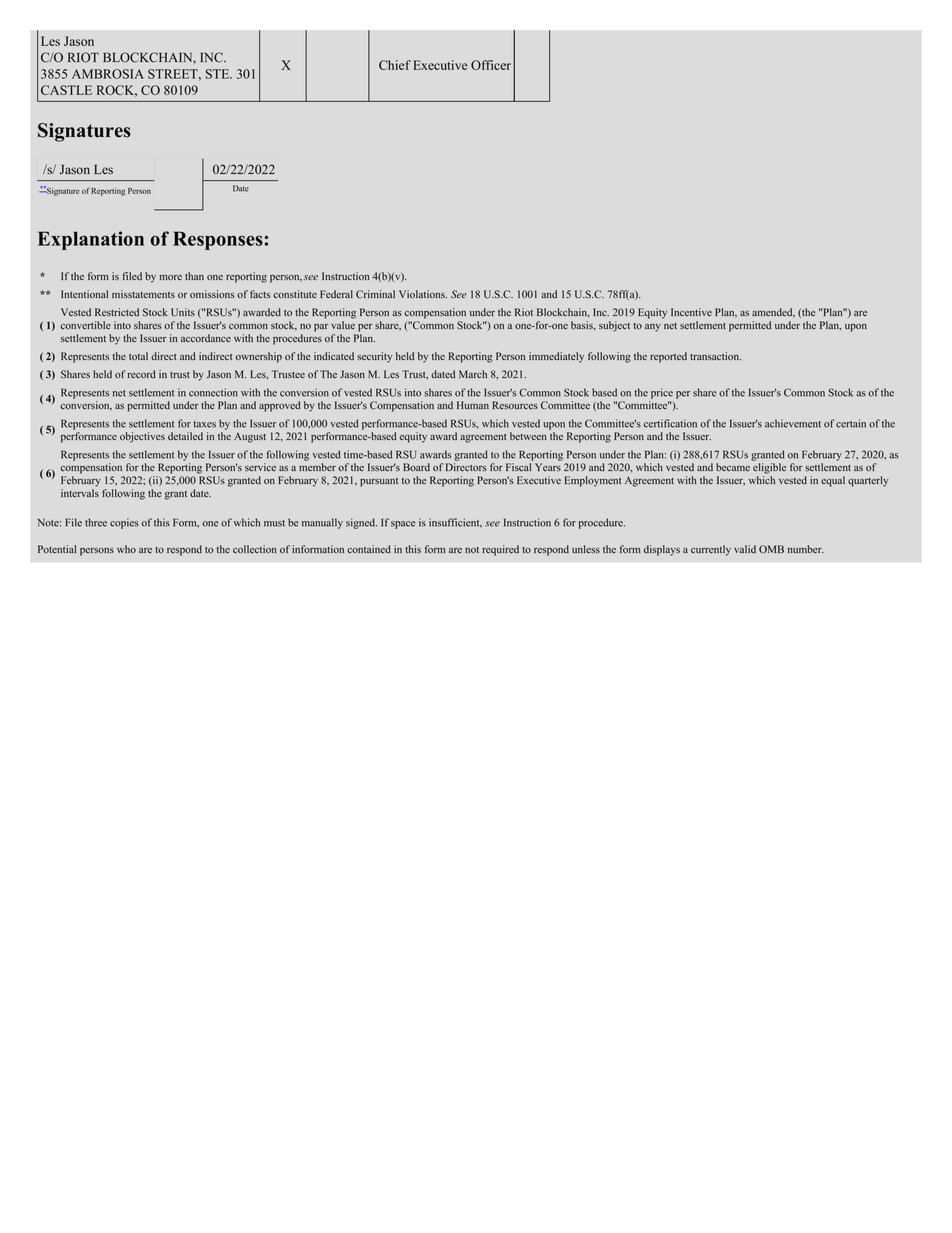 The height and width of the screenshot is (1233, 952). What do you see at coordinates (395, 65) in the screenshot?
I see `Chief` at bounding box center [395, 65].
